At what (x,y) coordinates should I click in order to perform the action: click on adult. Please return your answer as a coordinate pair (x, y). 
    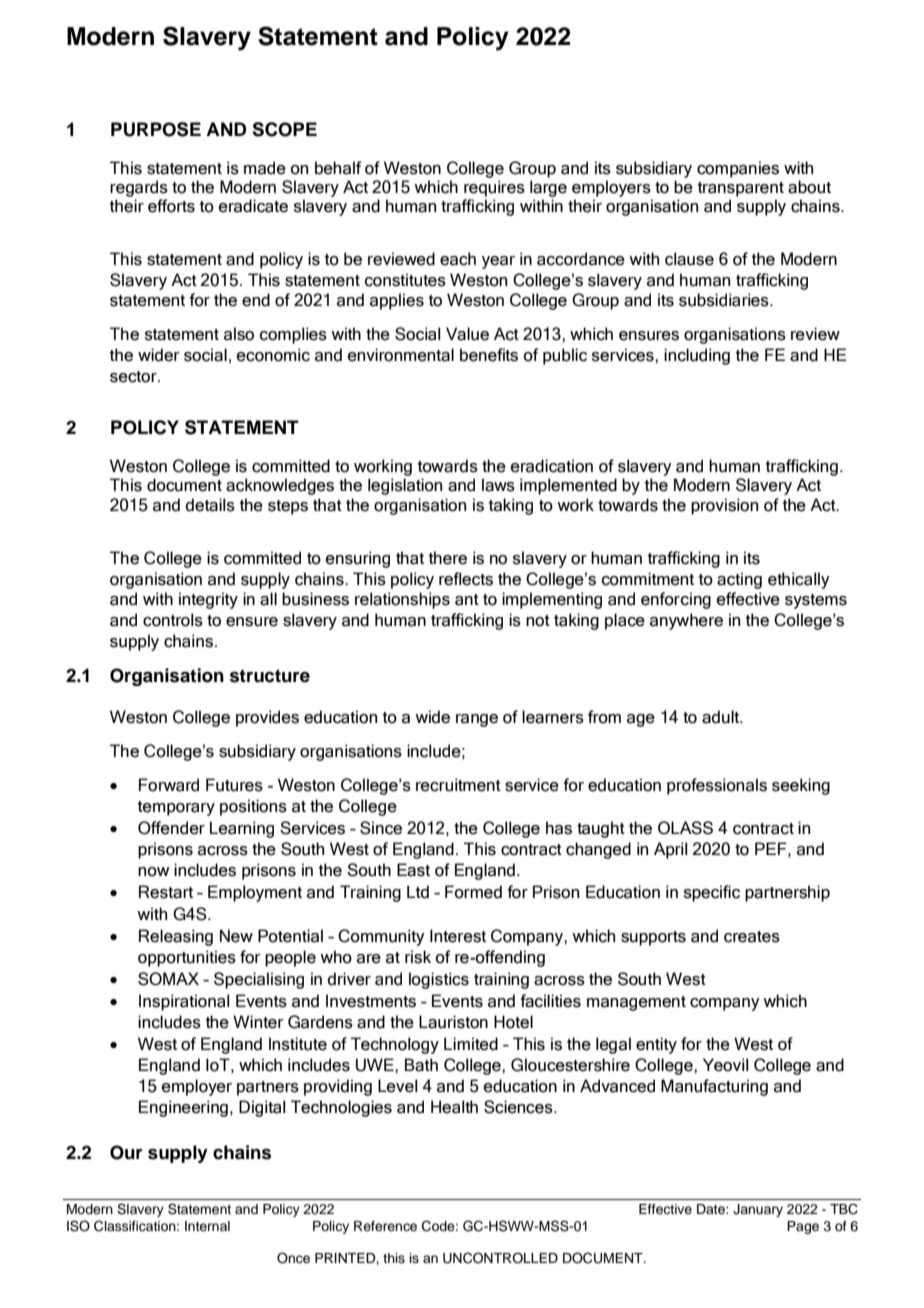
    Looking at the image, I should click on (722, 717).
